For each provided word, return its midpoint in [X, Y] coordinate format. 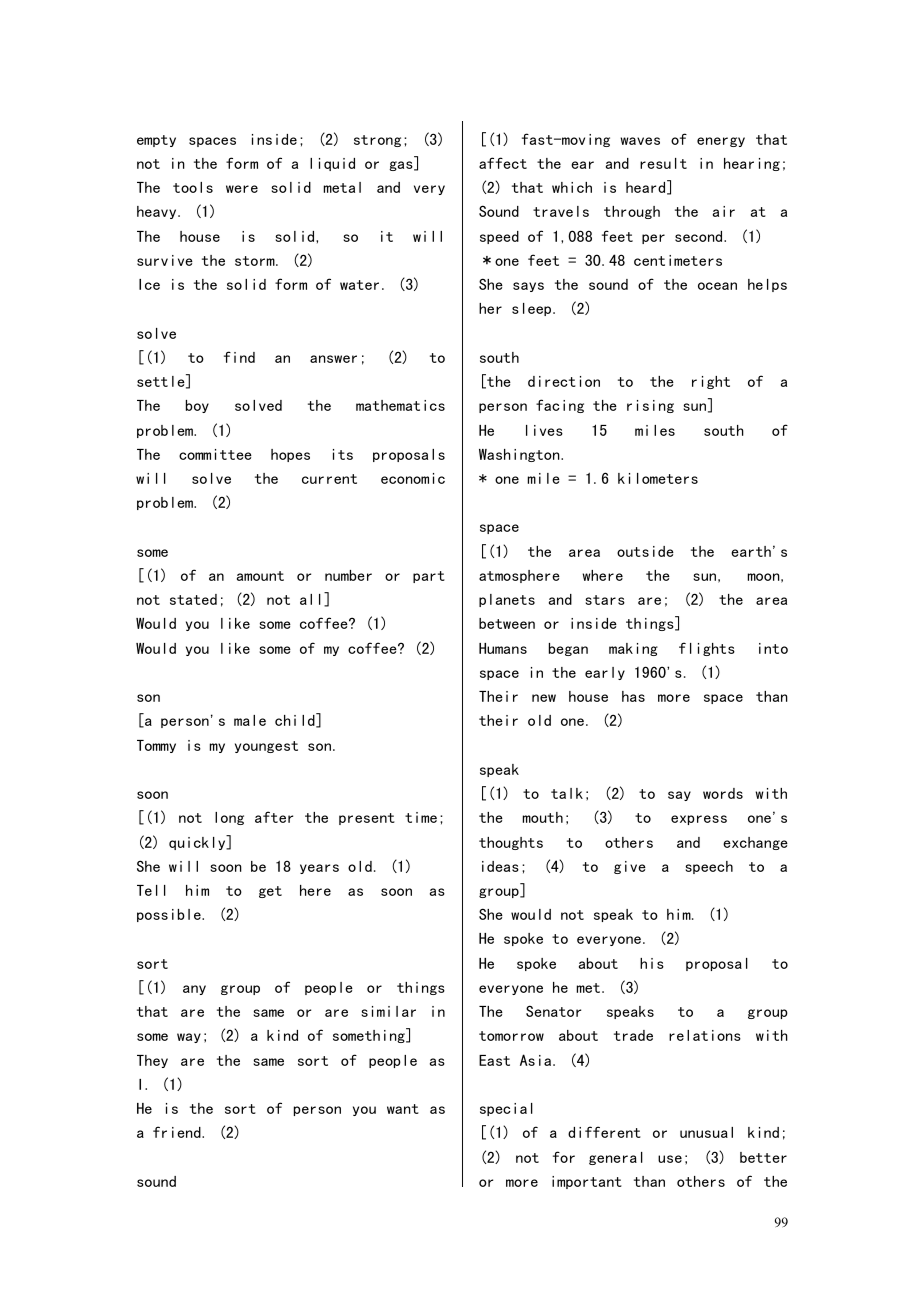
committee [215, 454]
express [699, 820]
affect [503, 163]
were [242, 189]
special [506, 1109]
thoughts [511, 843]
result [663, 163]
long [229, 818]
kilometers [658, 478]
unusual [706, 1132]
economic [413, 478]
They [152, 1061]
